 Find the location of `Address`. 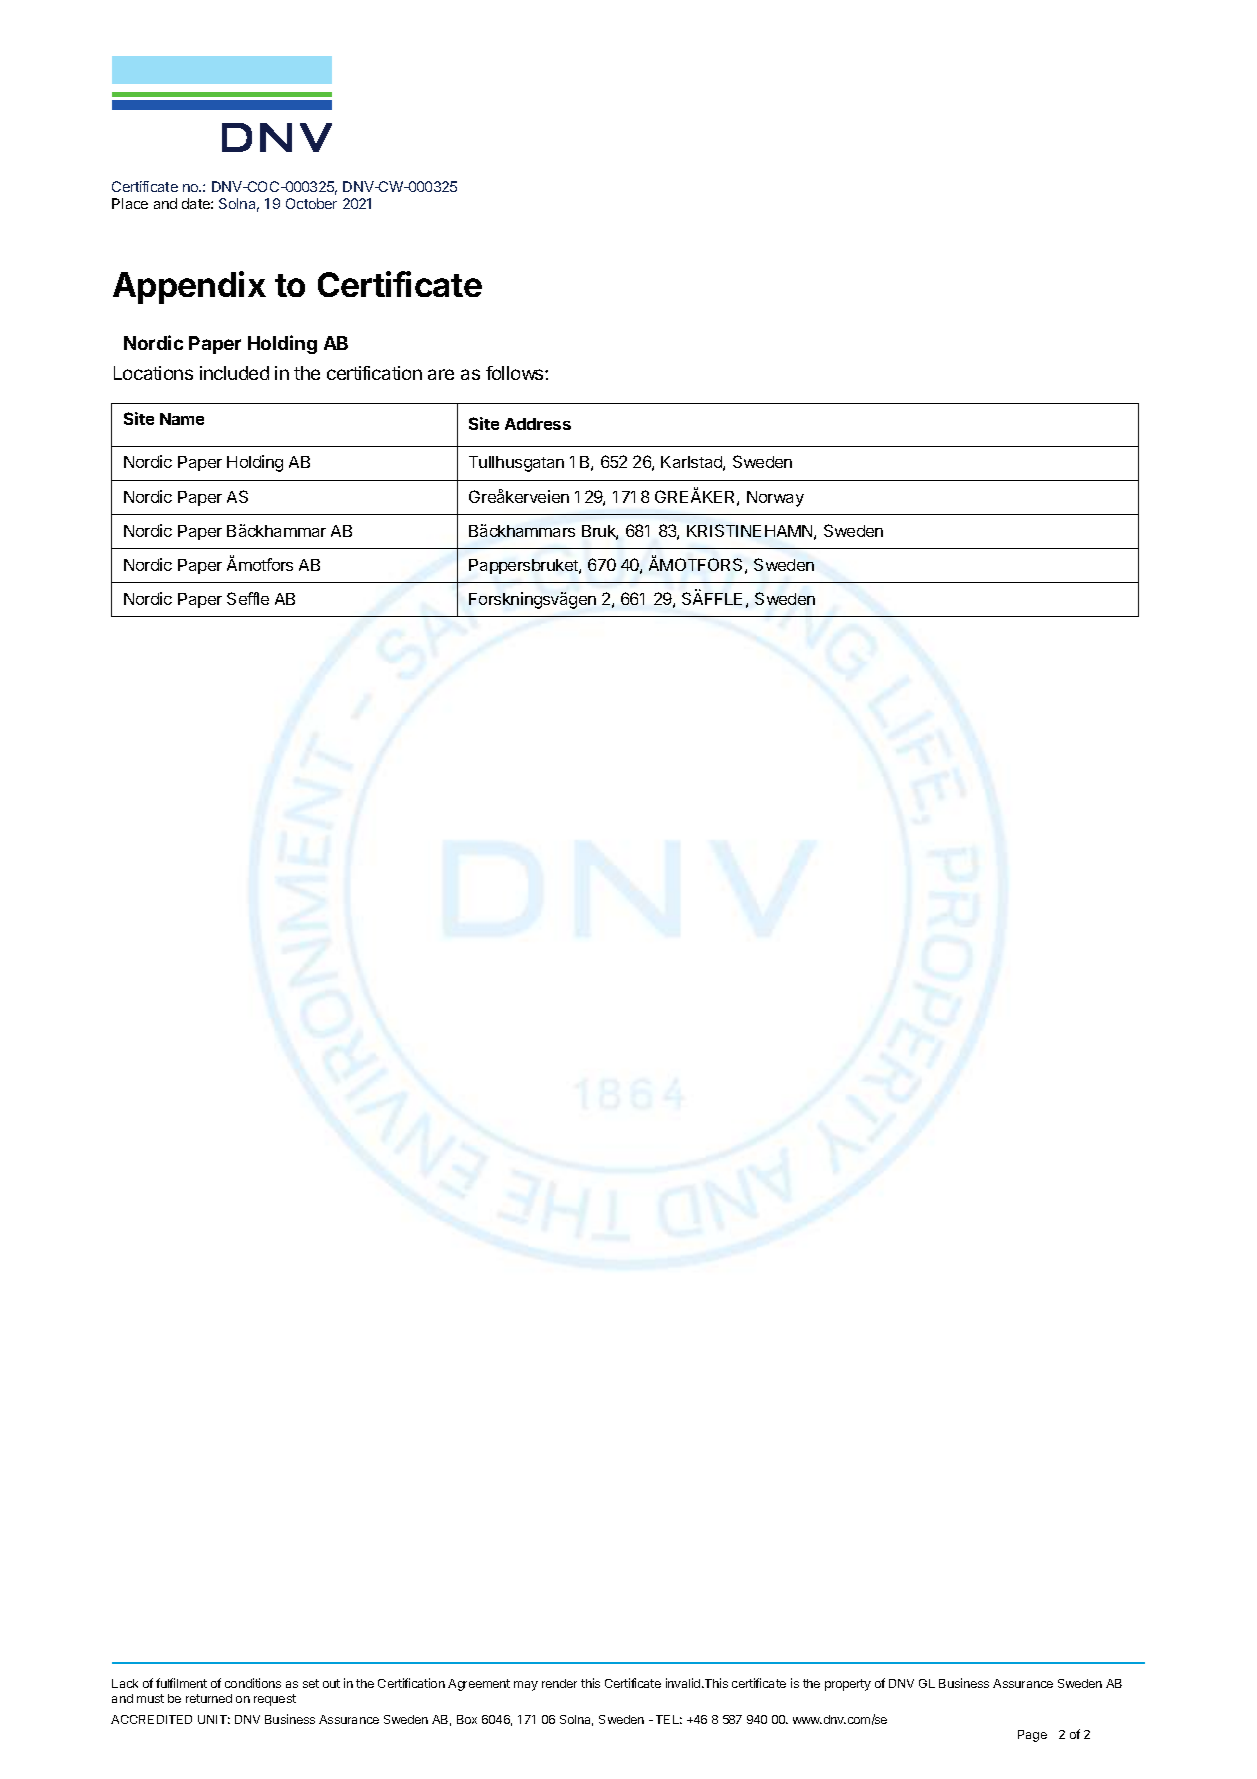

Address is located at coordinates (538, 424).
